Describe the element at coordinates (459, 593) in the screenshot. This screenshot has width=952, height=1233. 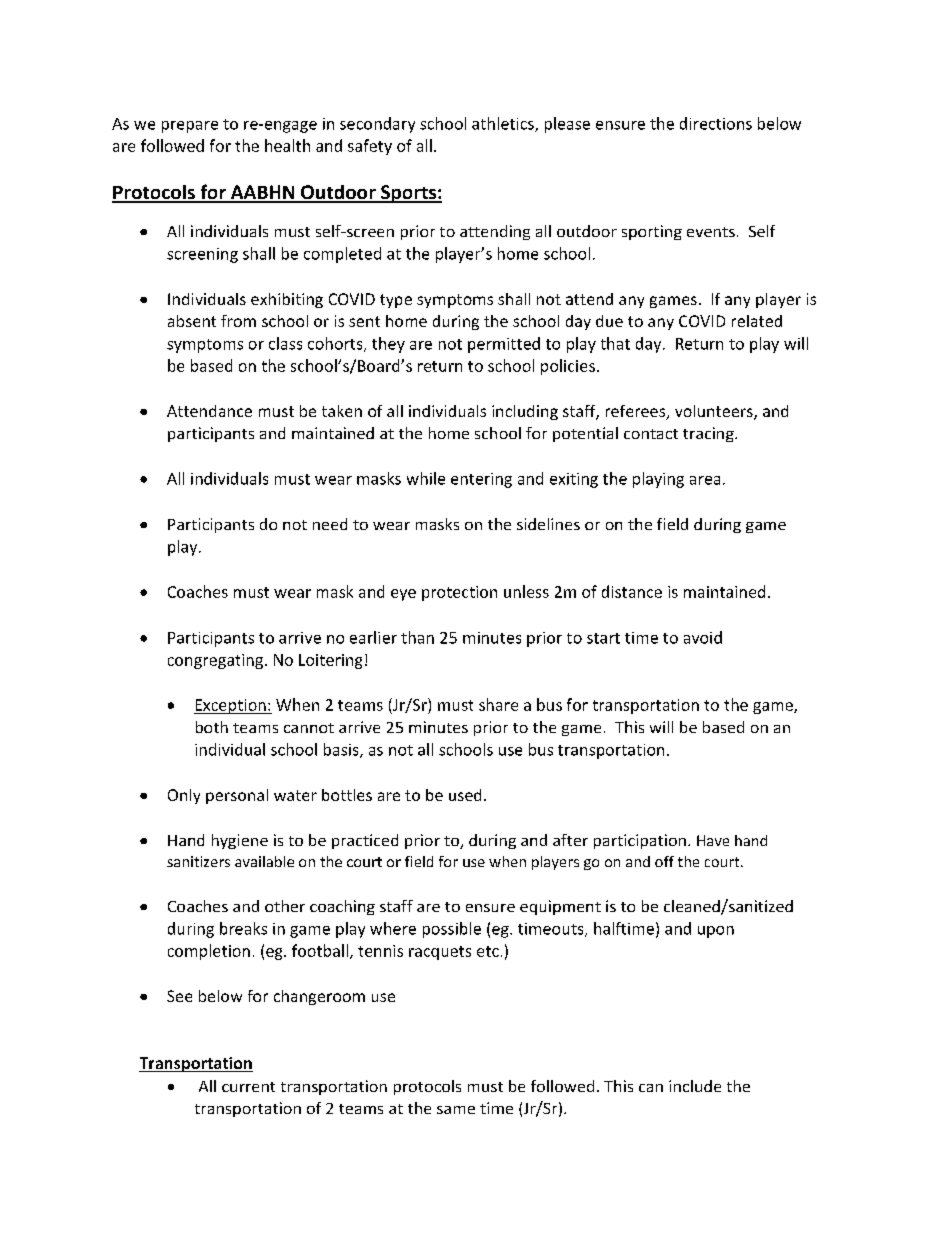
I see `protection` at that location.
